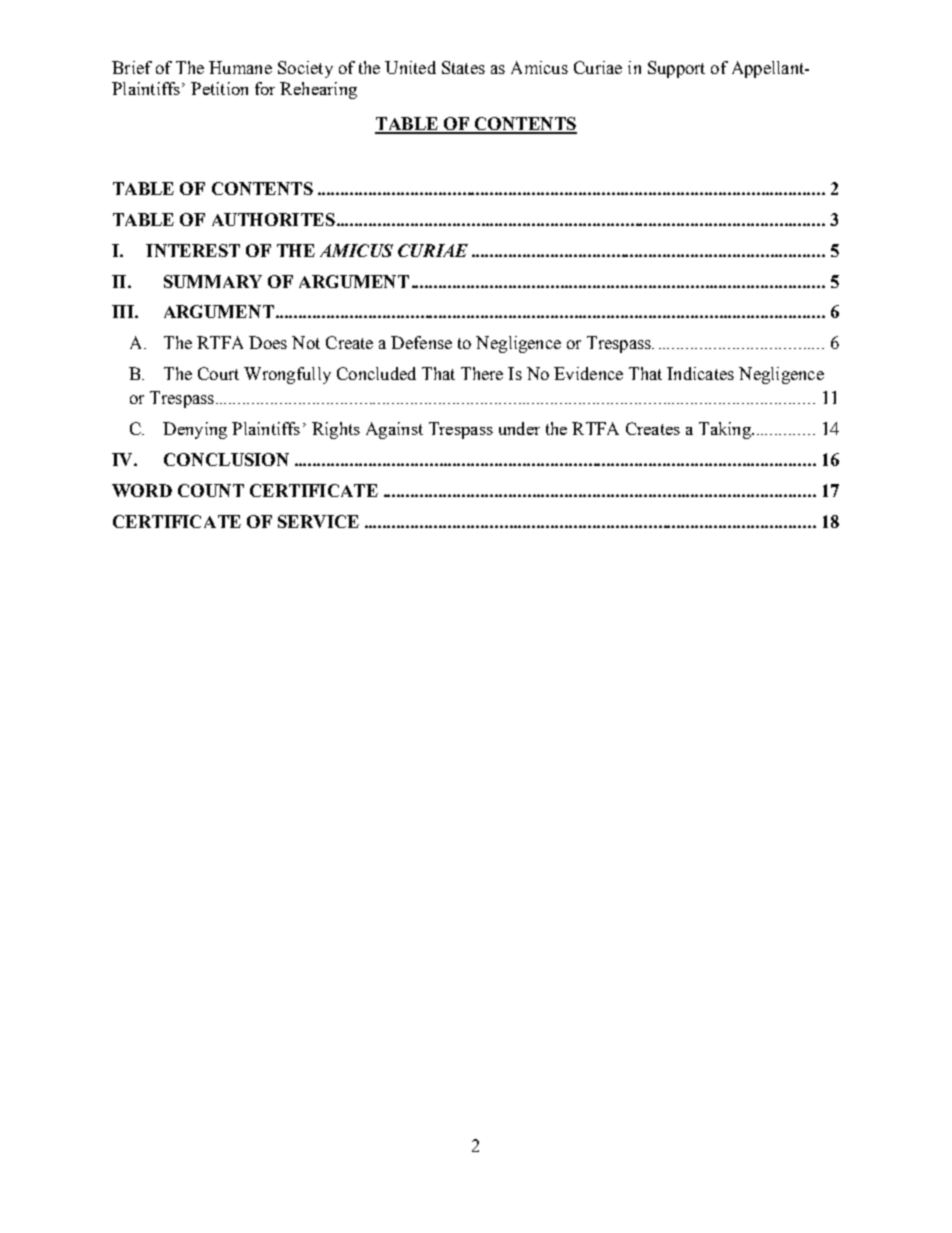 Image resolution: width=952 pixels, height=1233 pixels. Describe the element at coordinates (213, 281) in the screenshot. I see `SUMMARY` at that location.
